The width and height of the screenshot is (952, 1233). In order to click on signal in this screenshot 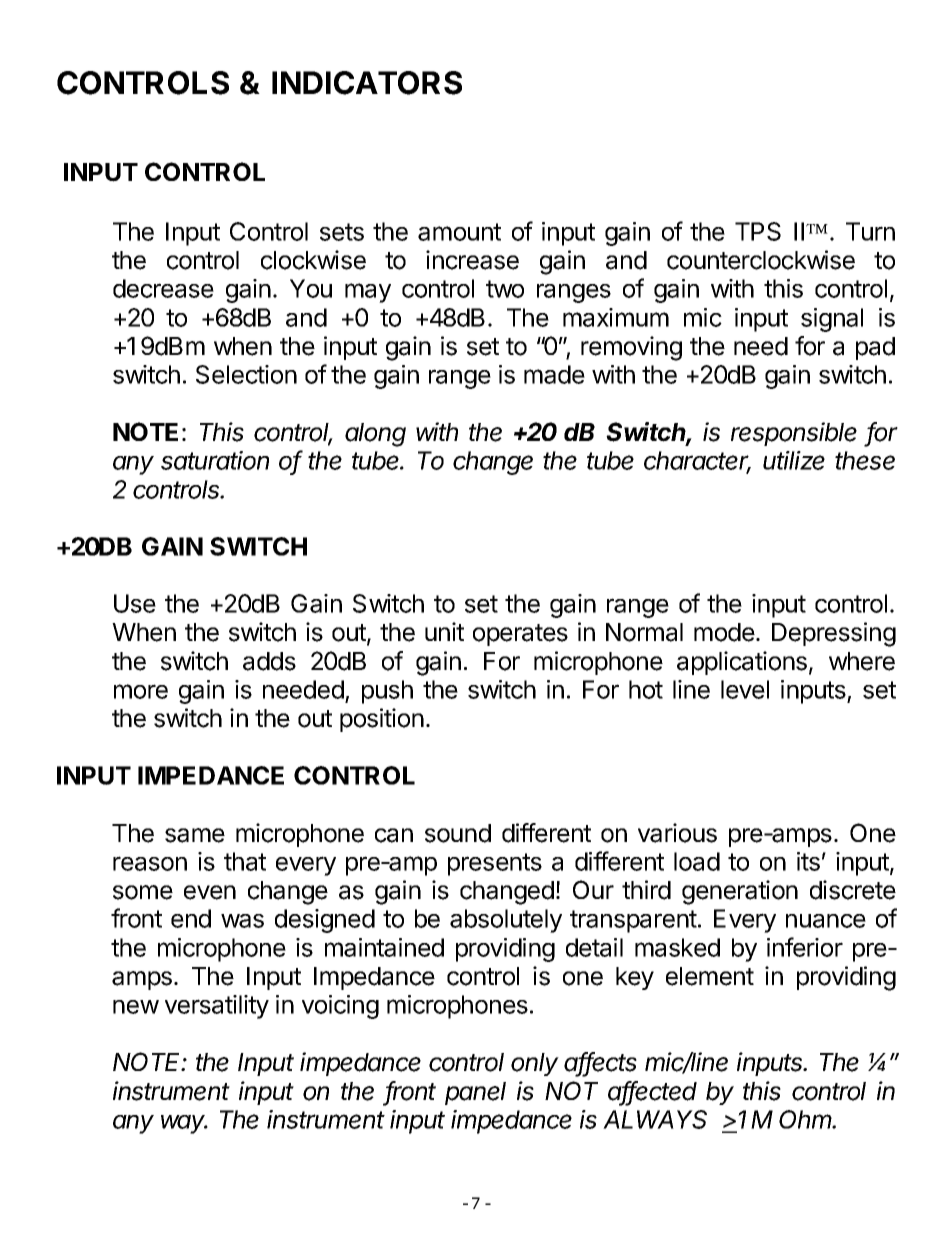, I will do `click(832, 320)`.
